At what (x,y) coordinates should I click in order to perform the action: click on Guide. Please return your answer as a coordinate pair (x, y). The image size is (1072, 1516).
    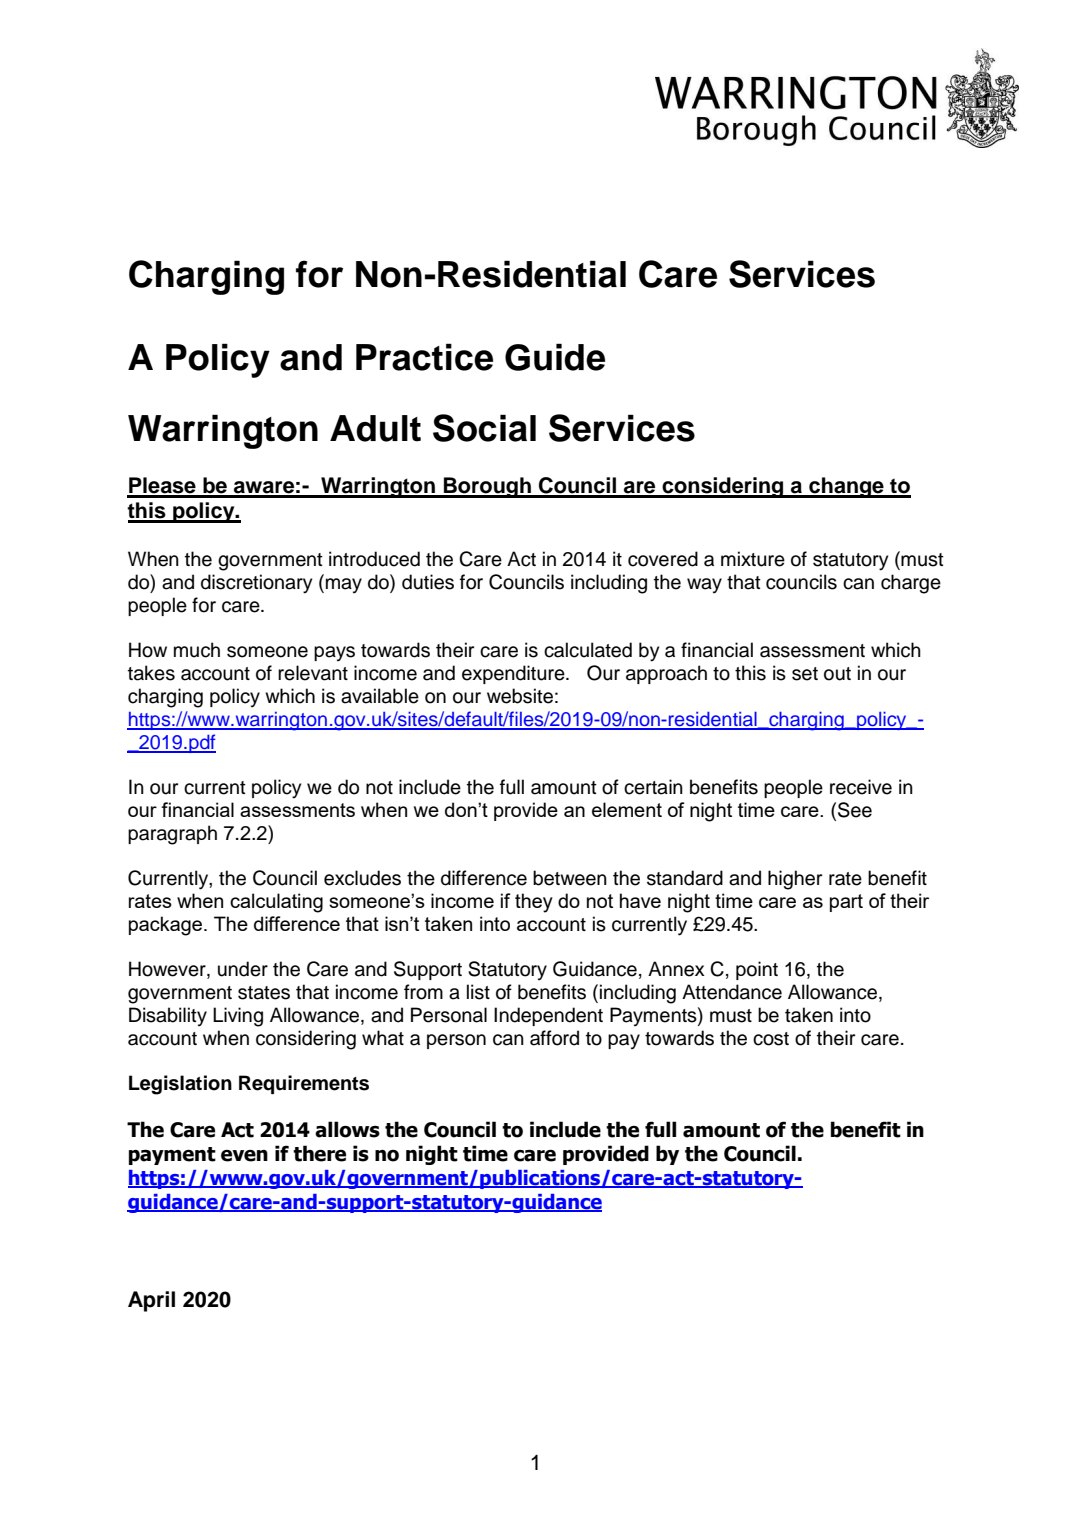
    Looking at the image, I should click on (555, 357).
